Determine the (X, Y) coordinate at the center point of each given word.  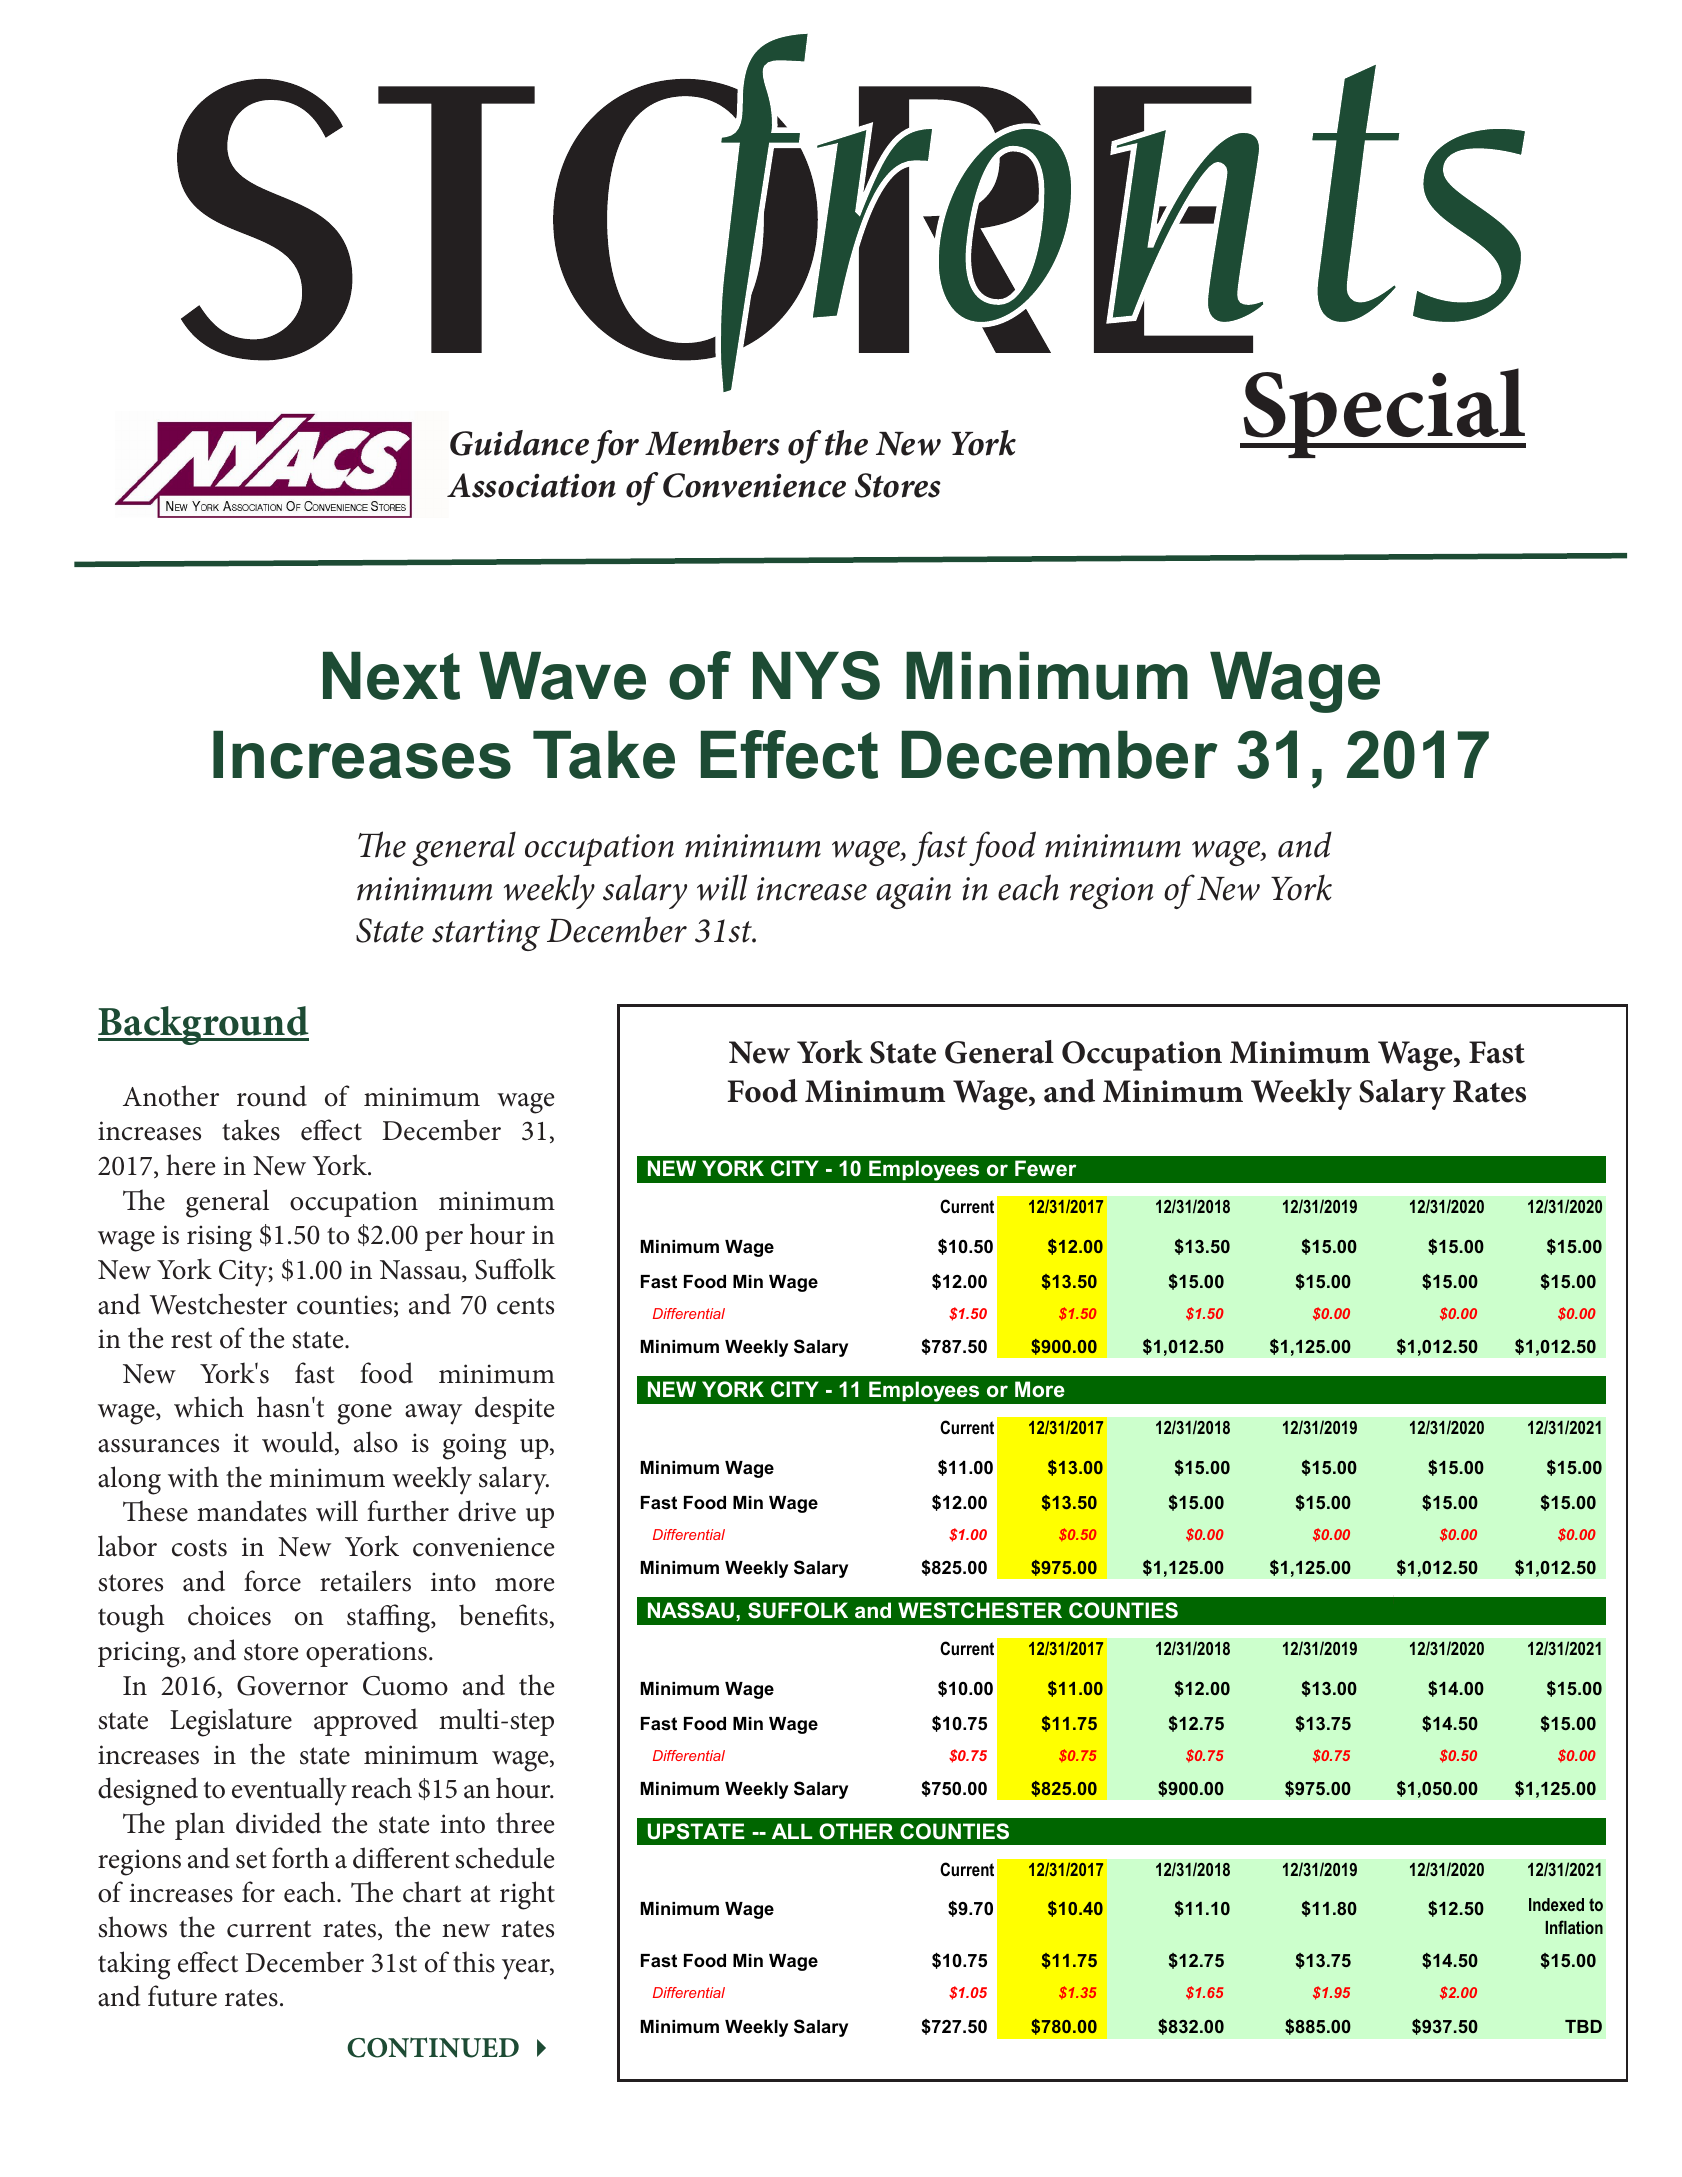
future (182, 1996)
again (913, 893)
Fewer (1045, 1168)
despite (515, 1410)
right (527, 1895)
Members (712, 443)
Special (1383, 413)
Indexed (1556, 1904)
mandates (252, 1511)
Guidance (519, 443)
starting (486, 935)
